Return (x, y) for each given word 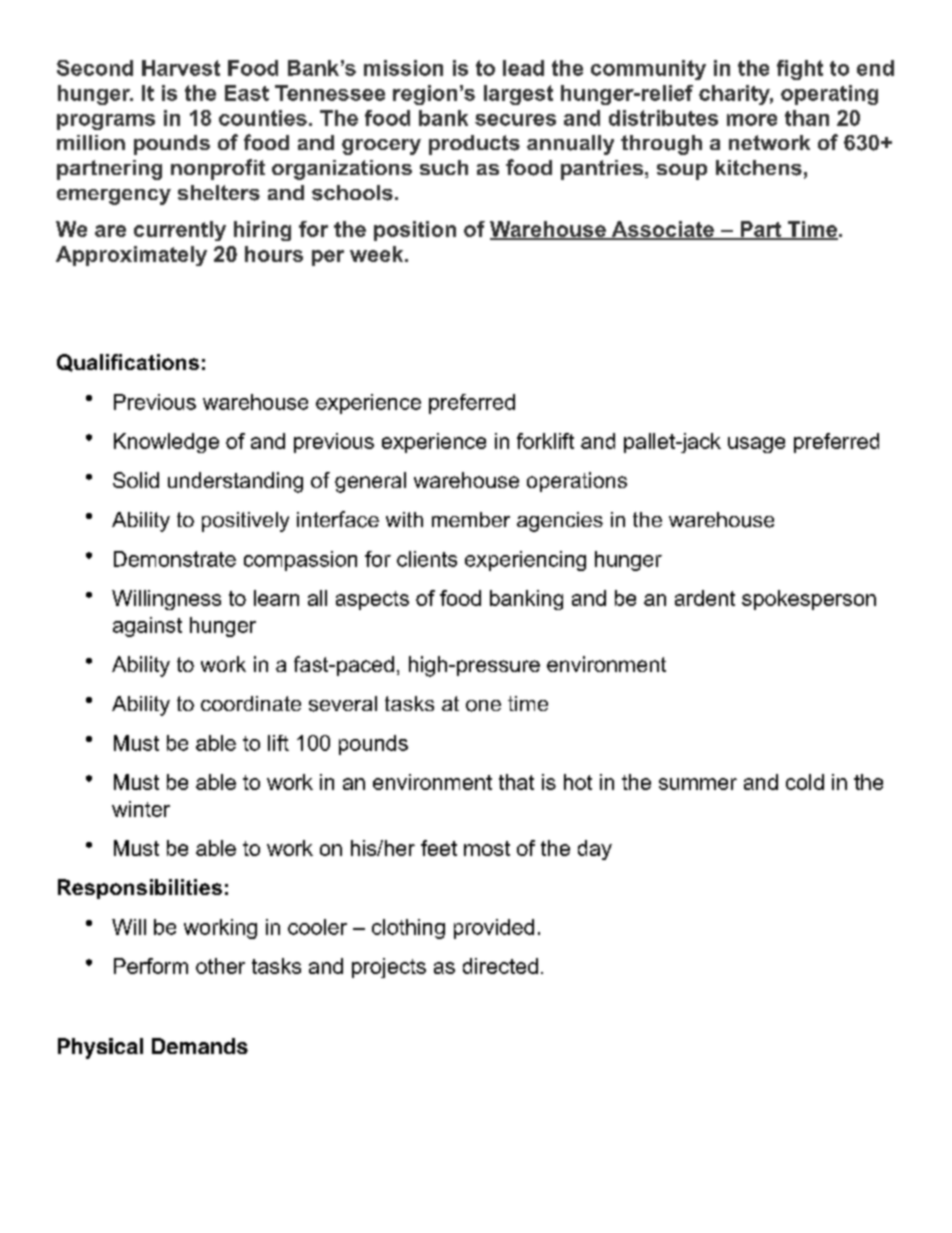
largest (518, 95)
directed (500, 966)
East (247, 93)
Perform (151, 966)
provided (494, 929)
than (807, 118)
